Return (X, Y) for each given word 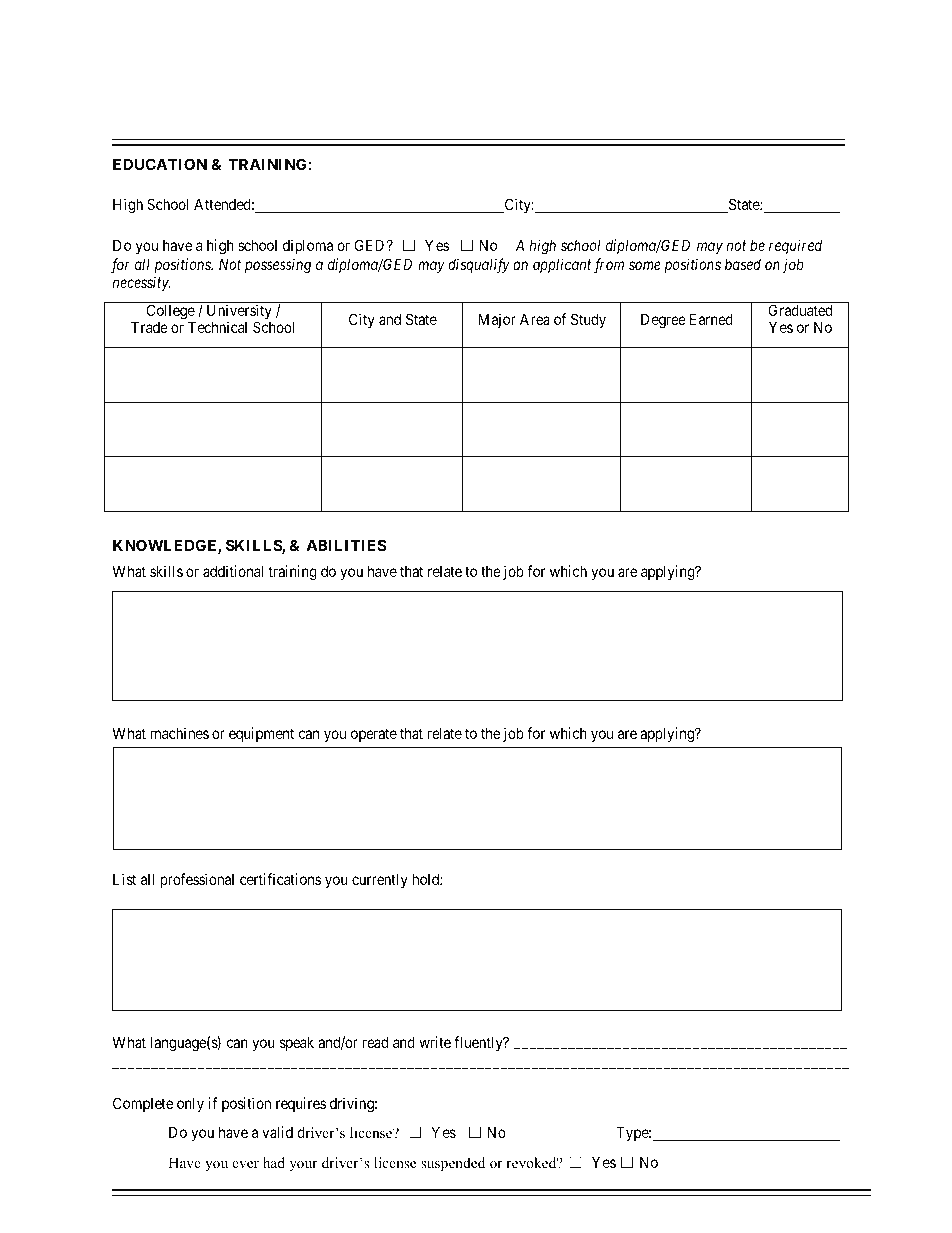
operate (374, 735)
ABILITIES (346, 545)
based (743, 264)
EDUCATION (160, 164)
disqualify (479, 266)
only (190, 1104)
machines (180, 733)
